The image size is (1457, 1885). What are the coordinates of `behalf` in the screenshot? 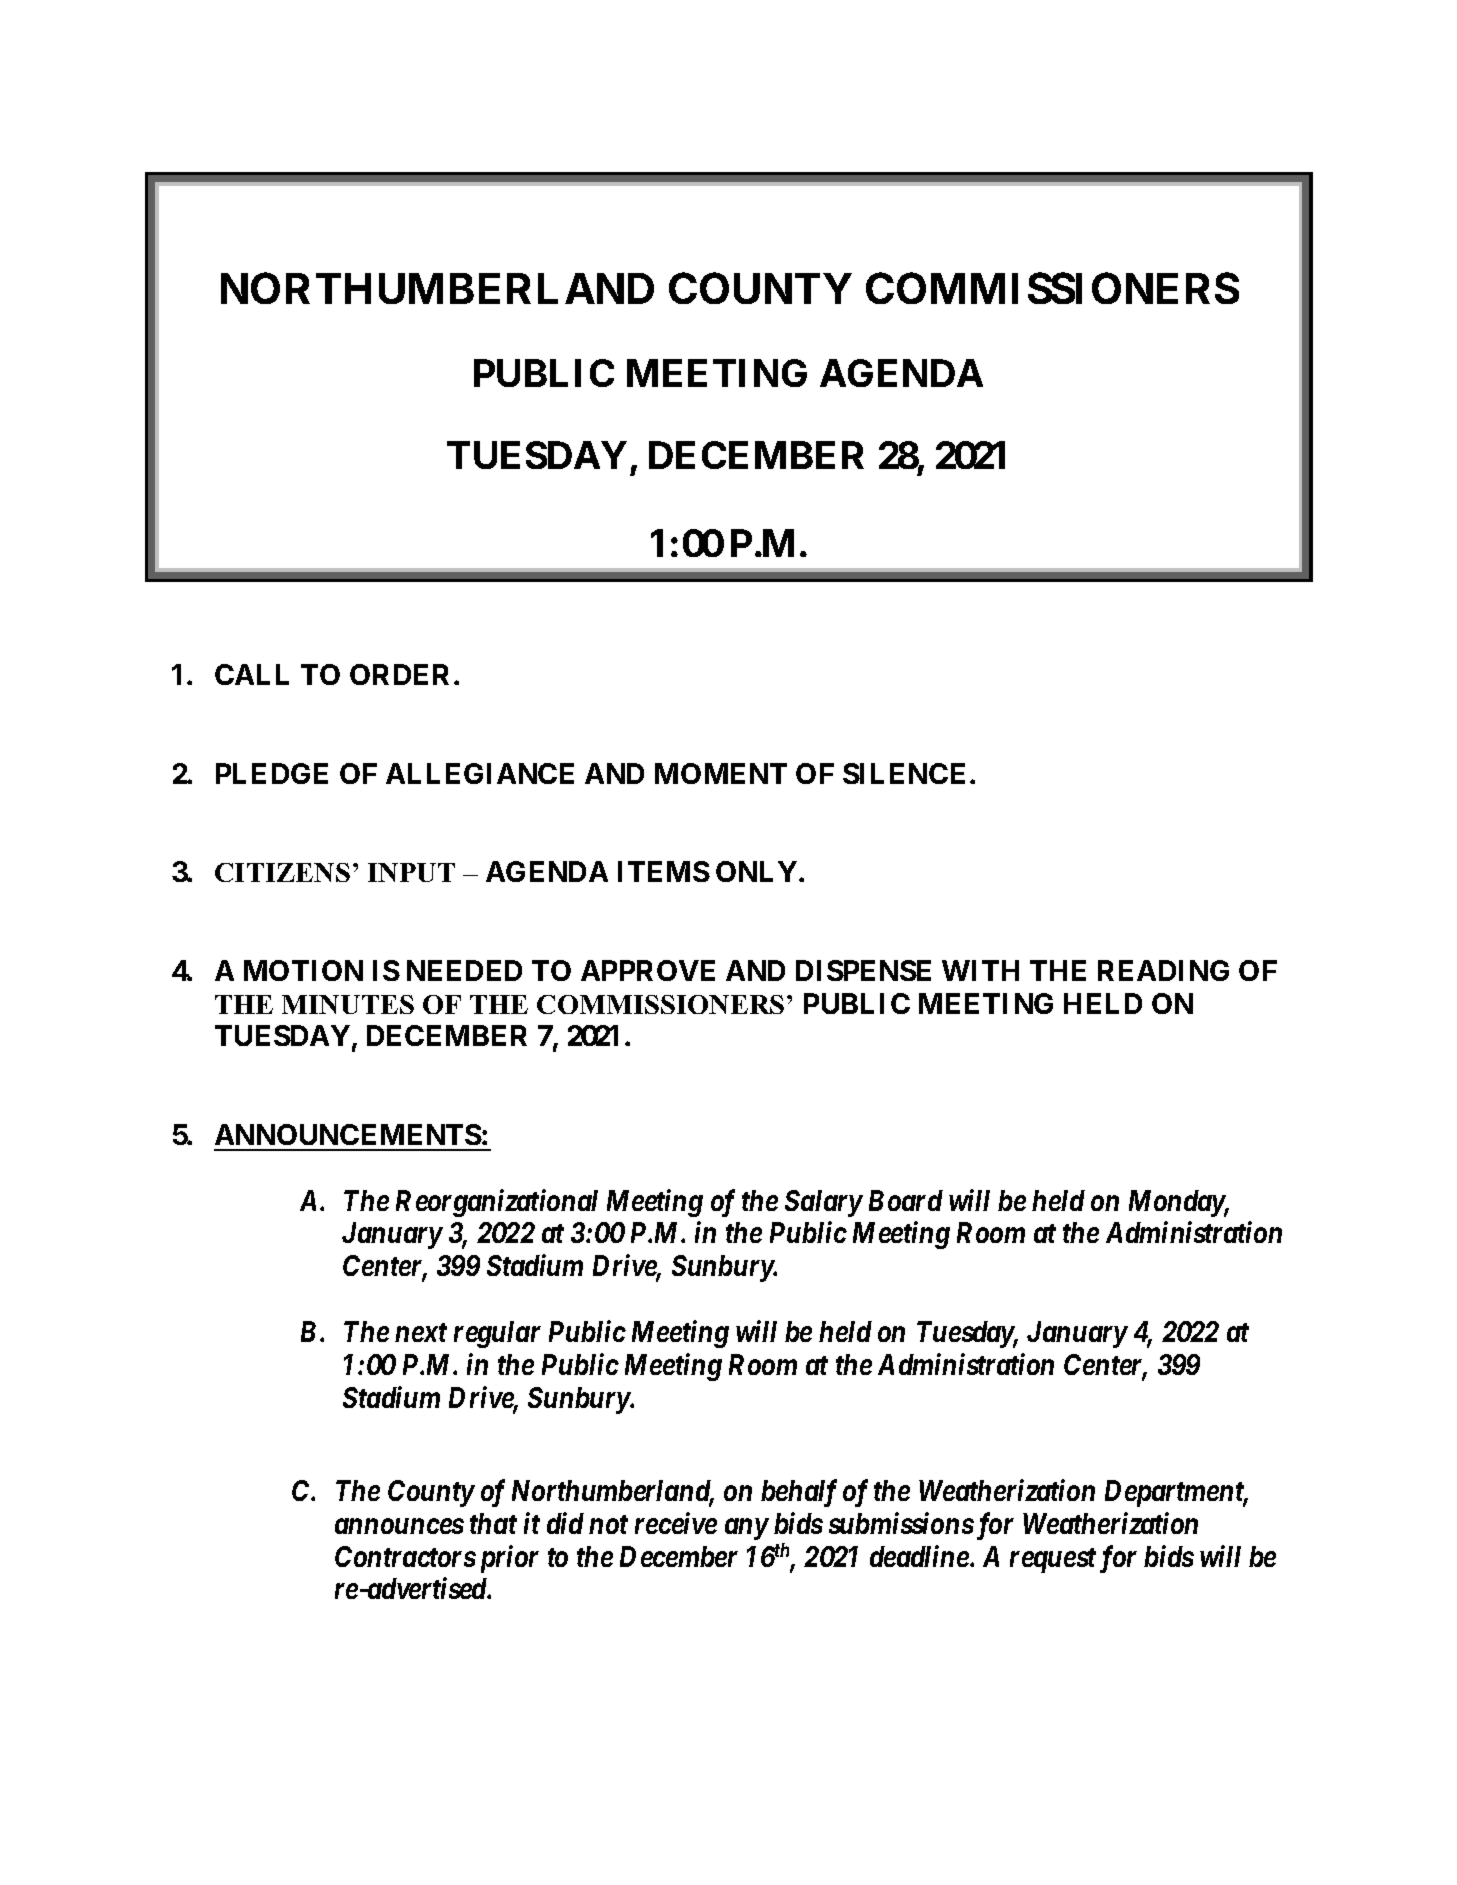 It's located at (799, 1493).
